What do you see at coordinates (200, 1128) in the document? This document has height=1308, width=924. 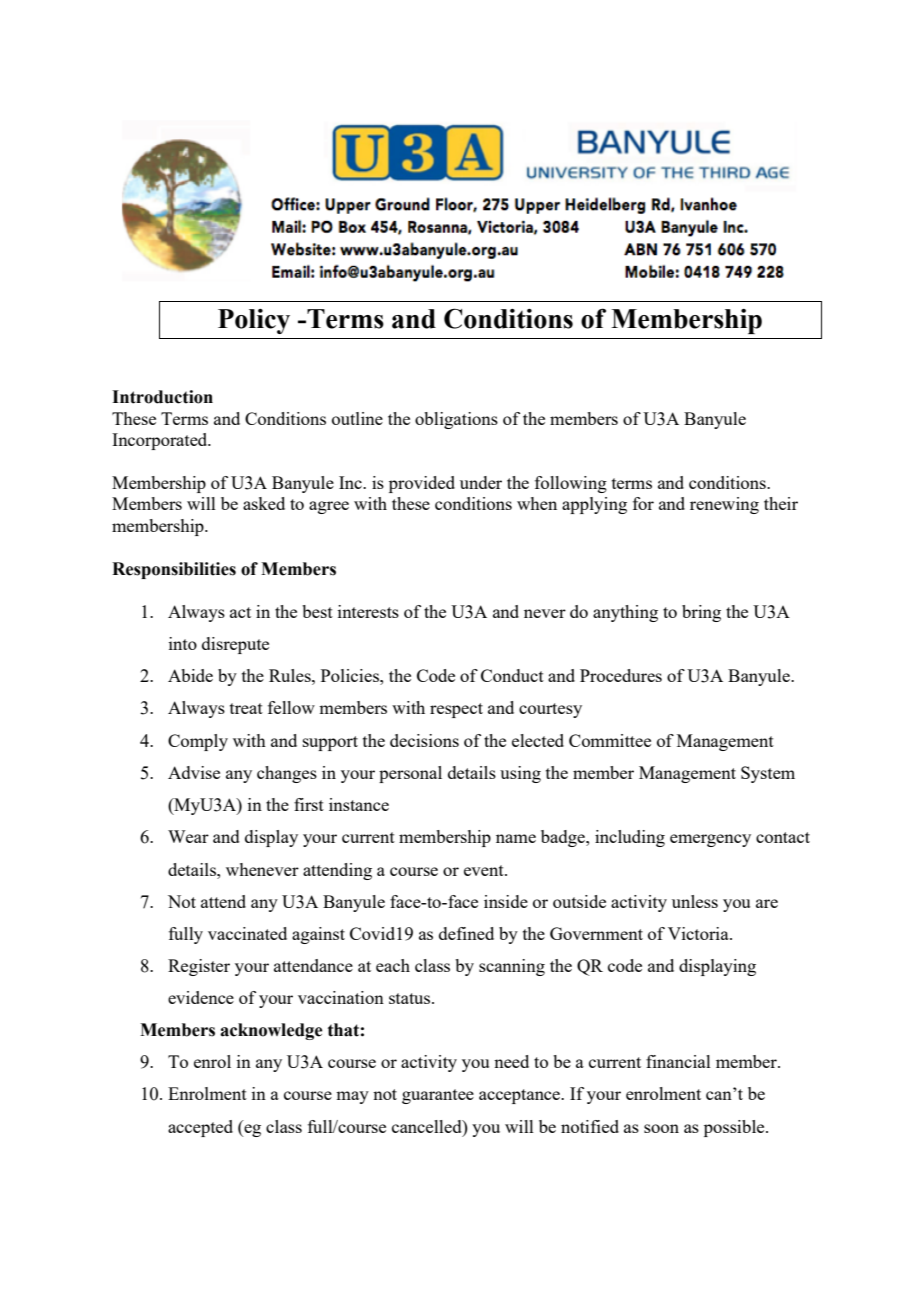 I see `accepted` at bounding box center [200, 1128].
